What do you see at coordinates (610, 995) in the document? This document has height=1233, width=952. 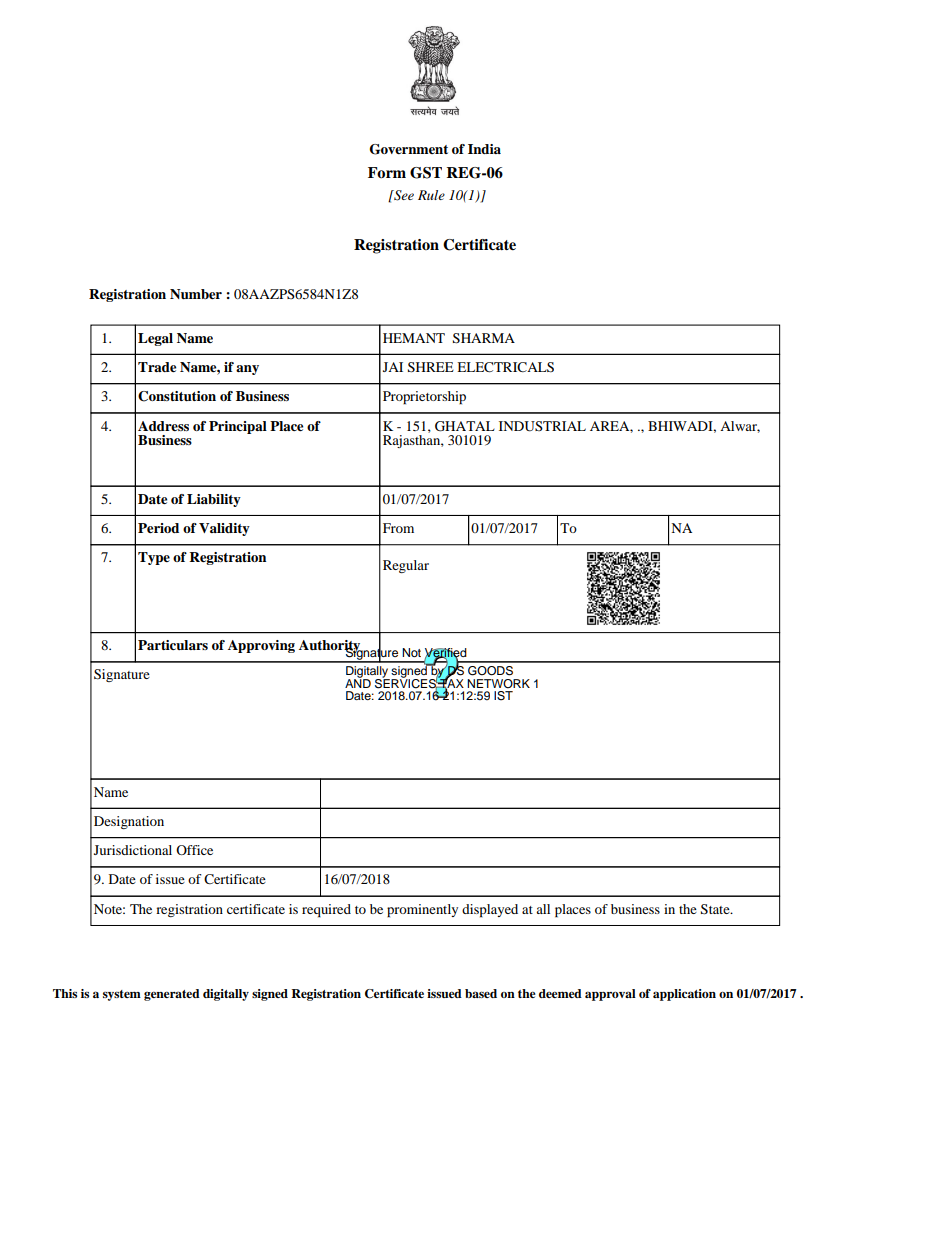 I see `approval` at bounding box center [610, 995].
